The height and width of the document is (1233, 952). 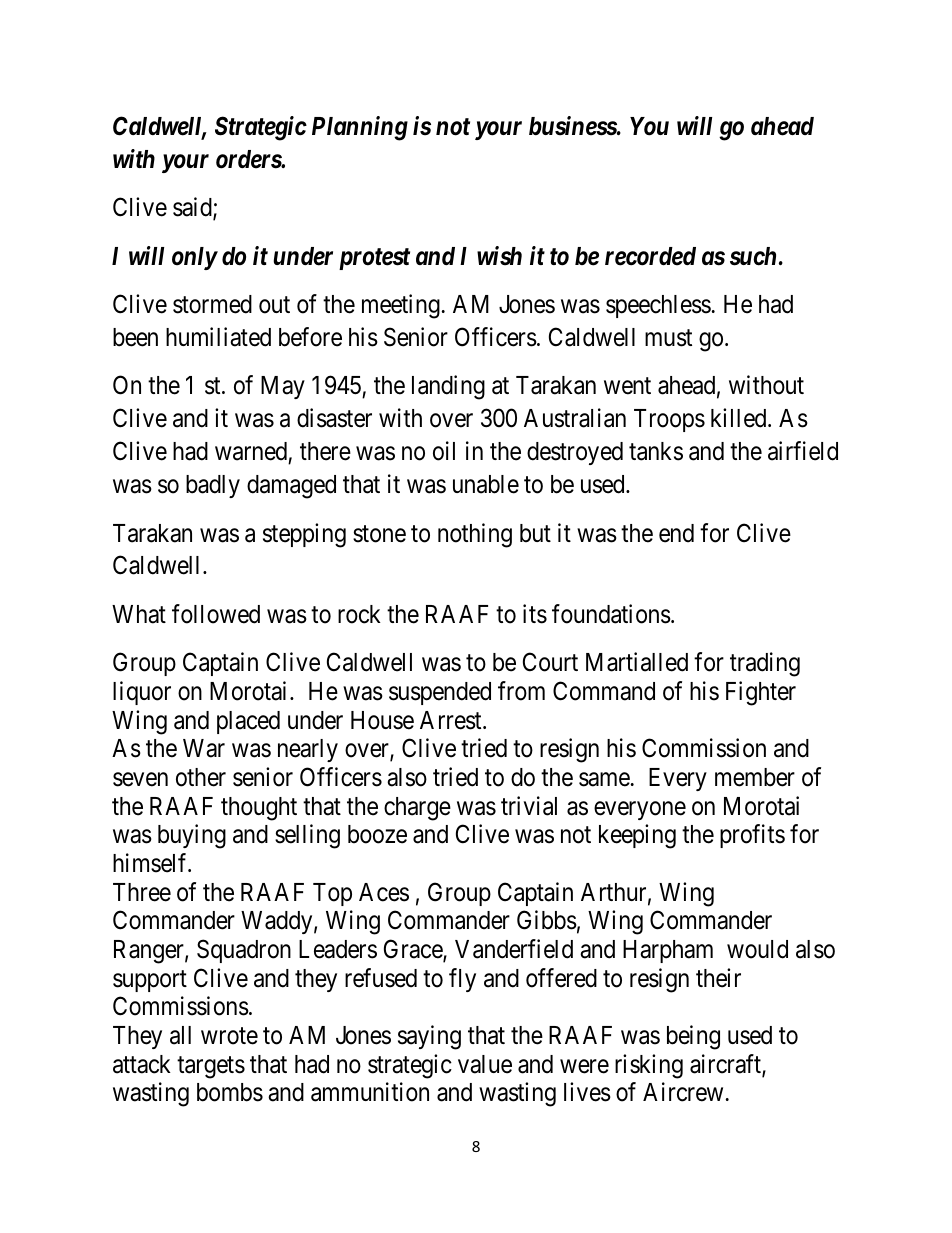 What do you see at coordinates (740, 418) in the document?
I see `killed` at bounding box center [740, 418].
